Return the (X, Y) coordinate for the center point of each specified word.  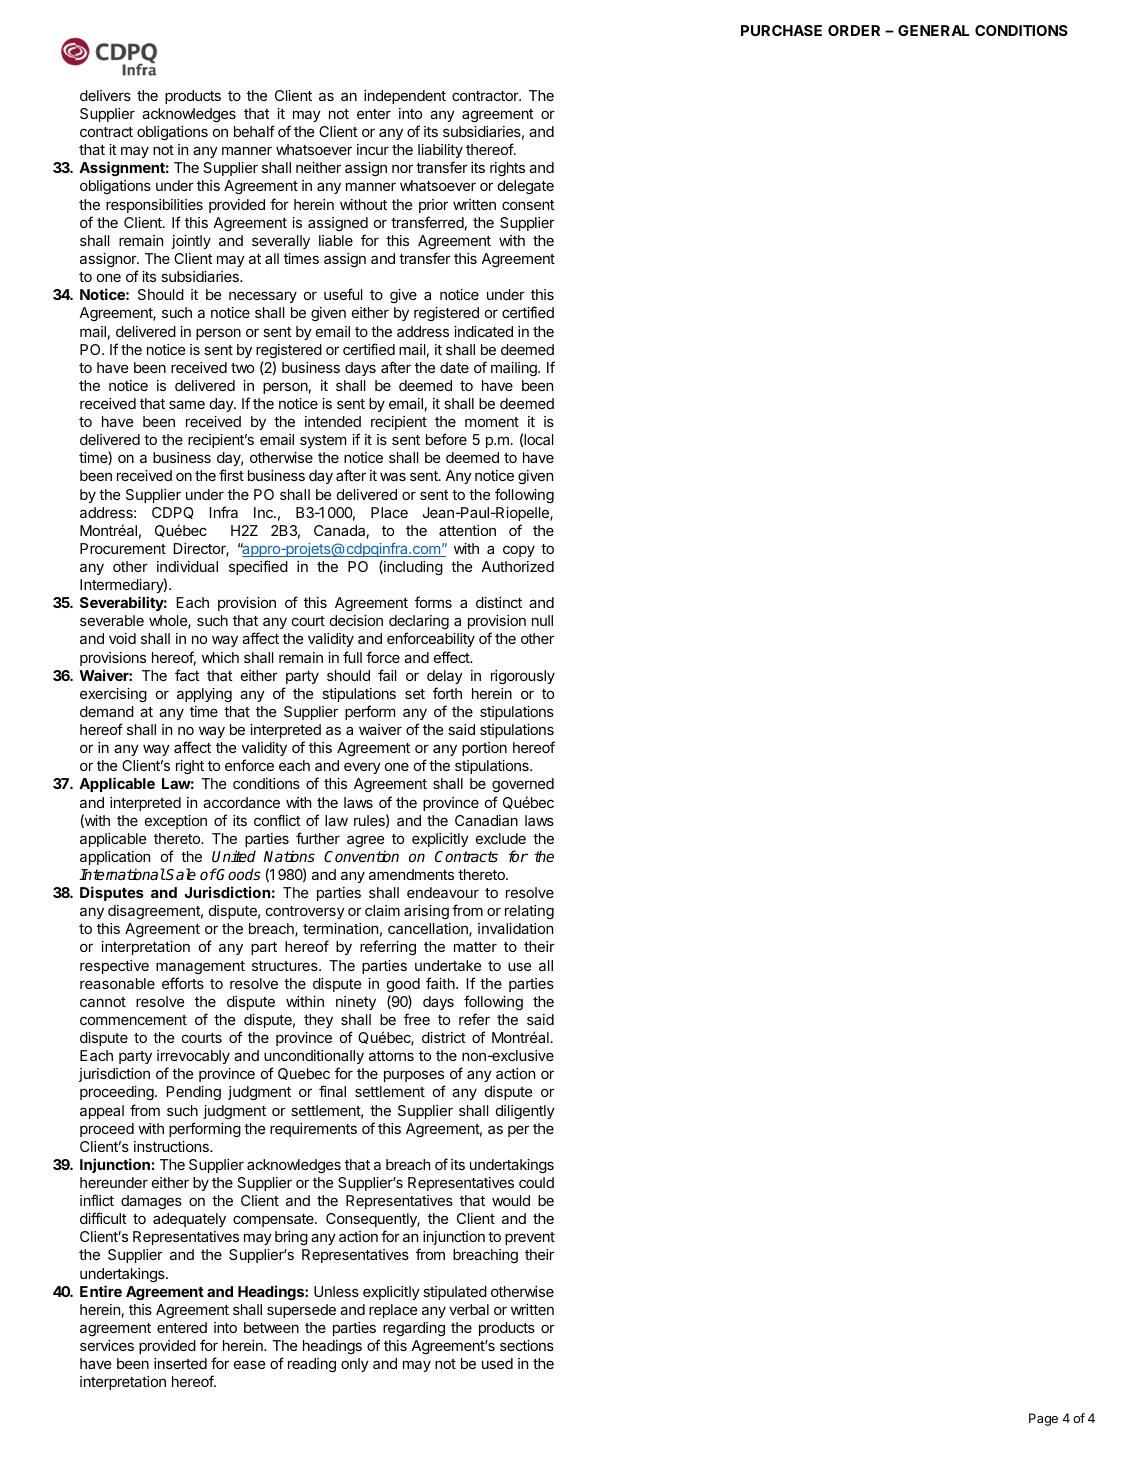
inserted (180, 1363)
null (542, 620)
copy (519, 551)
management (200, 967)
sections (527, 1345)
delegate (526, 187)
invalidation (515, 928)
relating (529, 912)
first (231, 475)
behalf (254, 131)
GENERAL (933, 30)
